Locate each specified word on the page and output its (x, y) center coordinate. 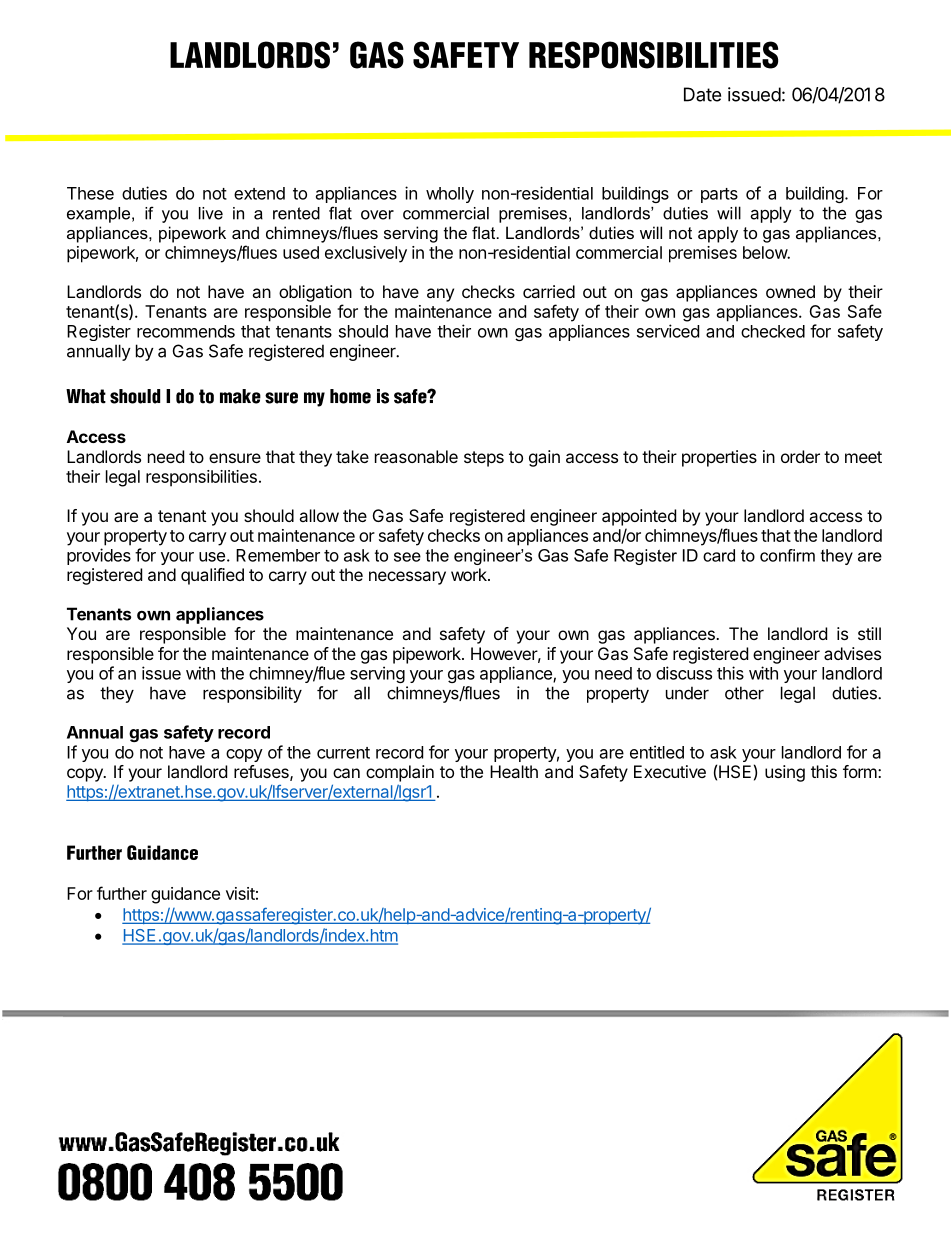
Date (702, 94)
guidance (185, 895)
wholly (450, 195)
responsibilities (201, 478)
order (800, 456)
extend (259, 193)
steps (484, 459)
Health (514, 771)
